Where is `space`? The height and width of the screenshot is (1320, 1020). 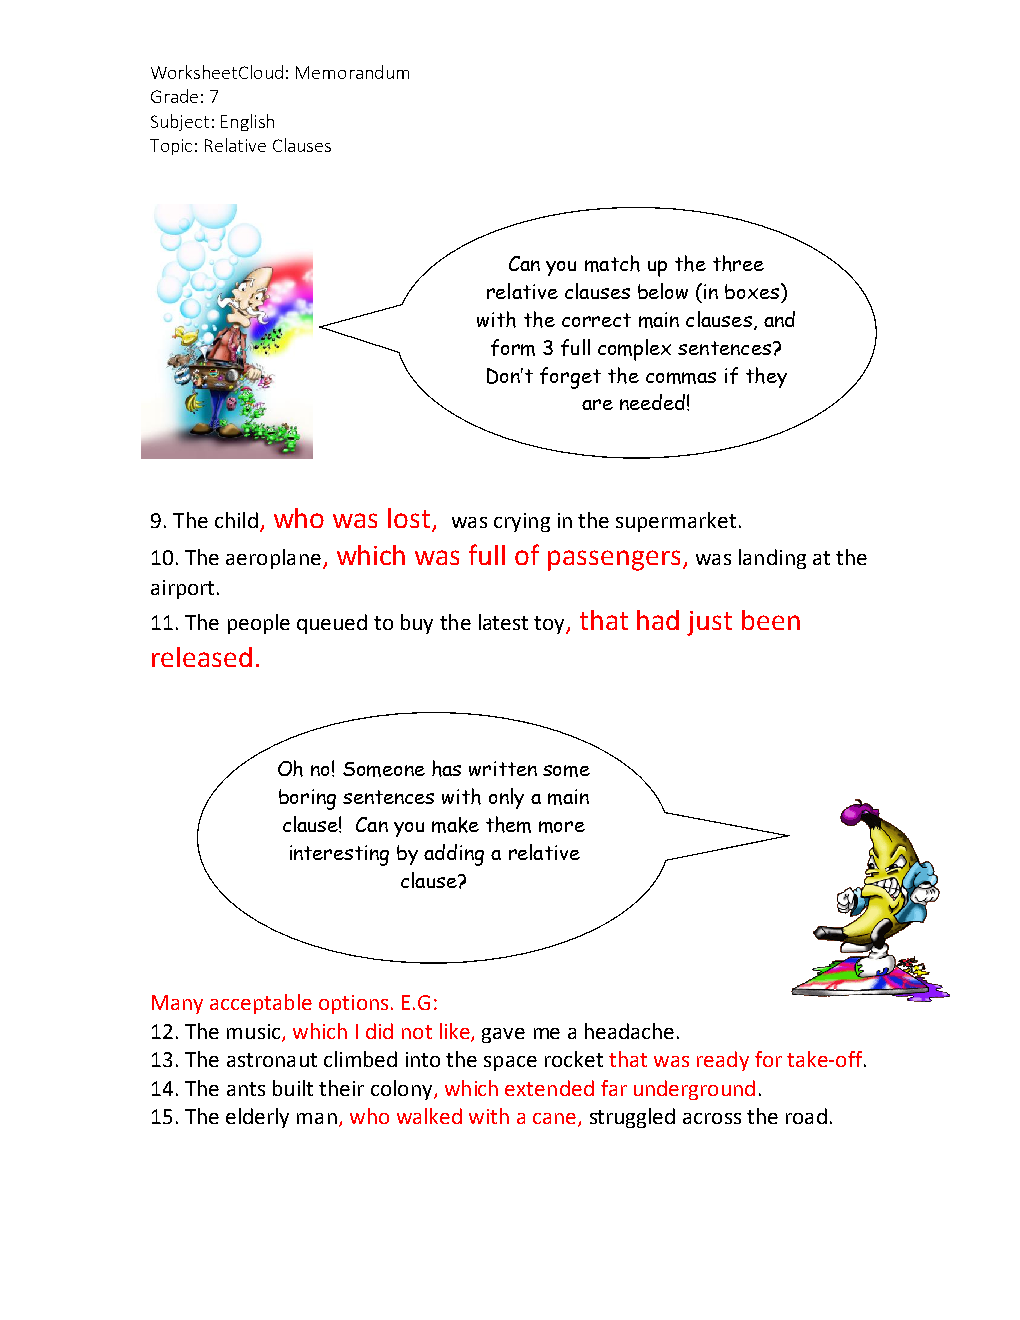 space is located at coordinates (510, 1063).
